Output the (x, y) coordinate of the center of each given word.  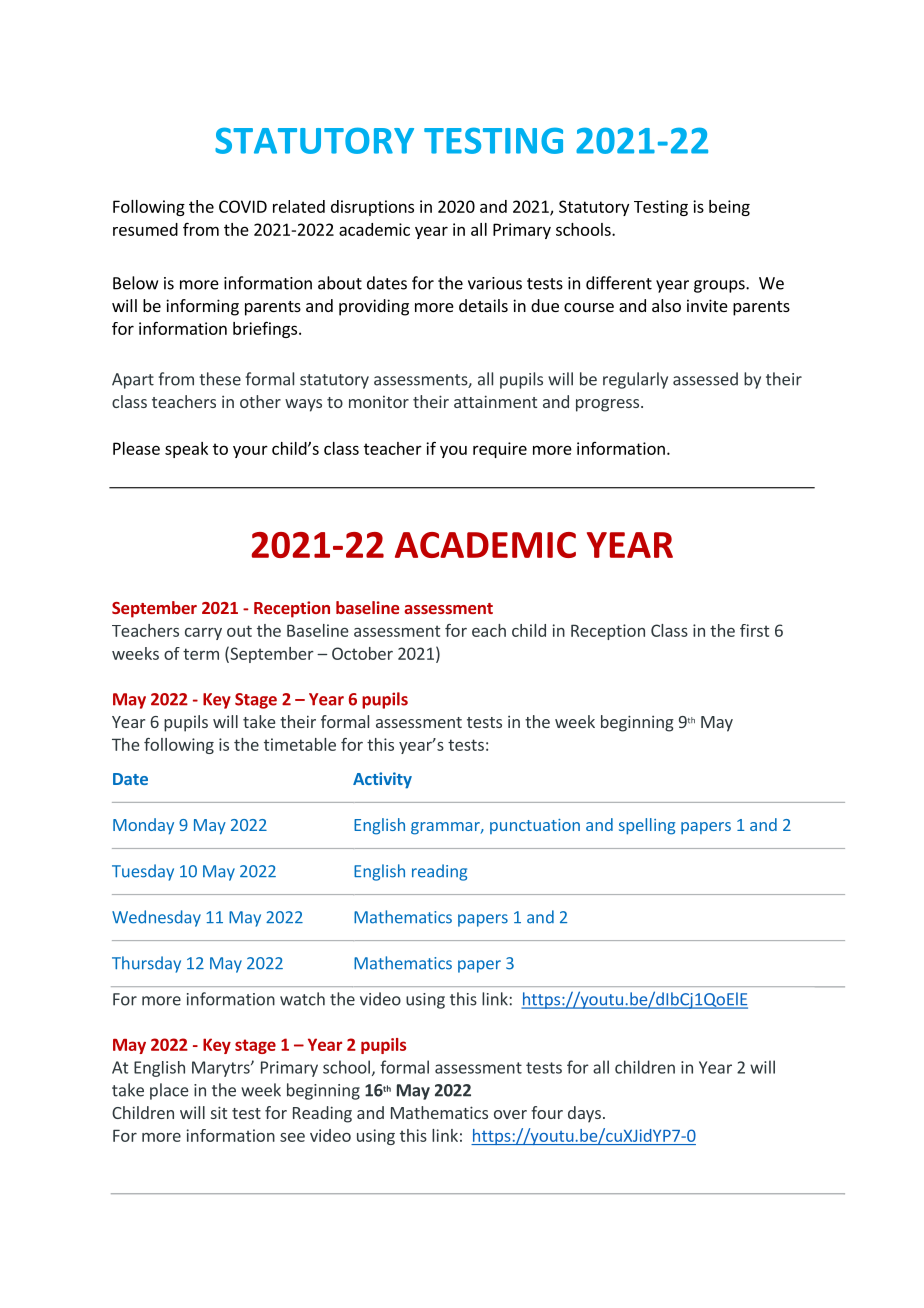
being (729, 208)
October (362, 653)
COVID (243, 206)
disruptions (372, 208)
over (510, 1114)
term (201, 654)
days (584, 1114)
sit (219, 1112)
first (754, 630)
